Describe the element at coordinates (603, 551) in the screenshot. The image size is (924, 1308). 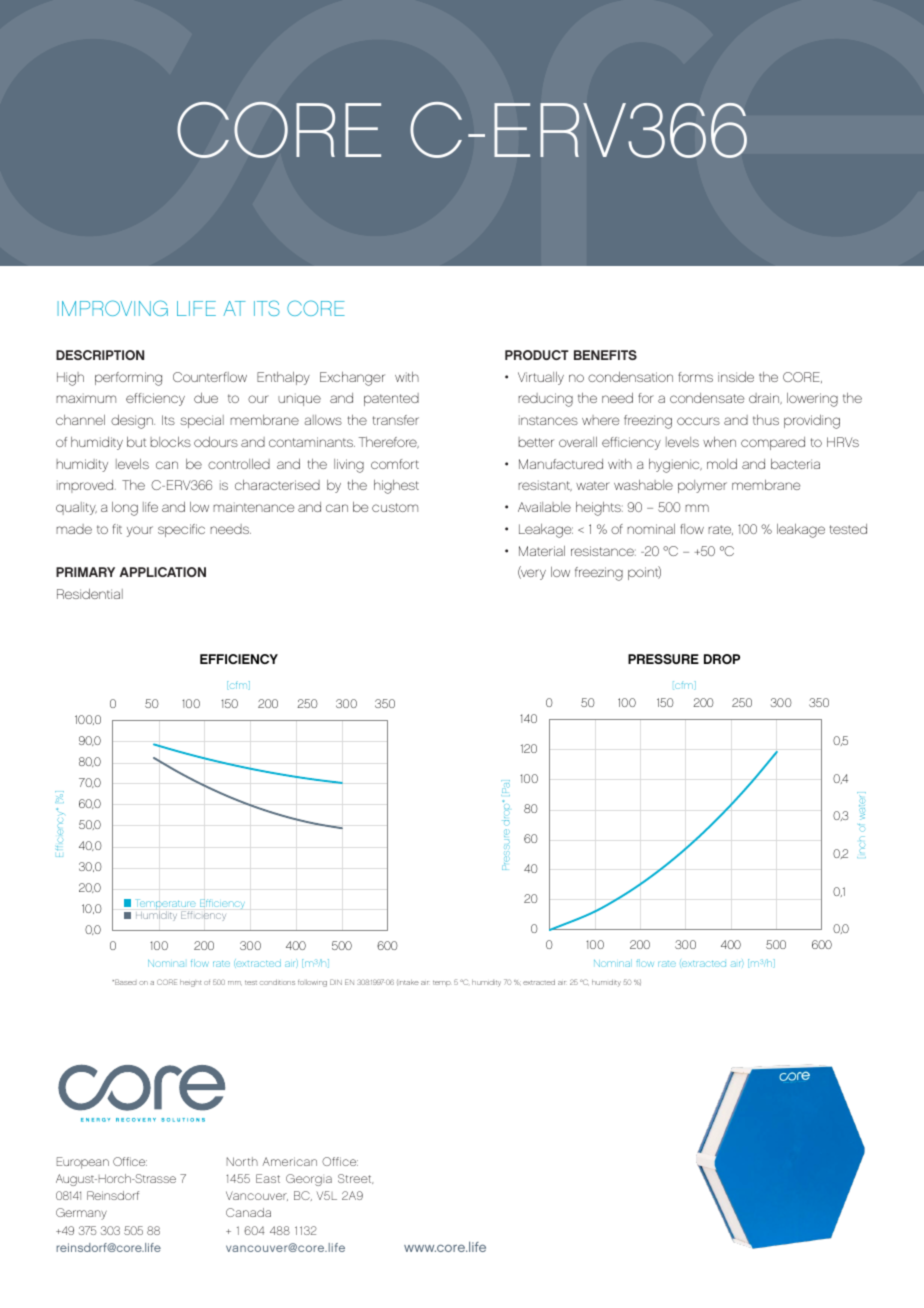
I see `resistance` at that location.
